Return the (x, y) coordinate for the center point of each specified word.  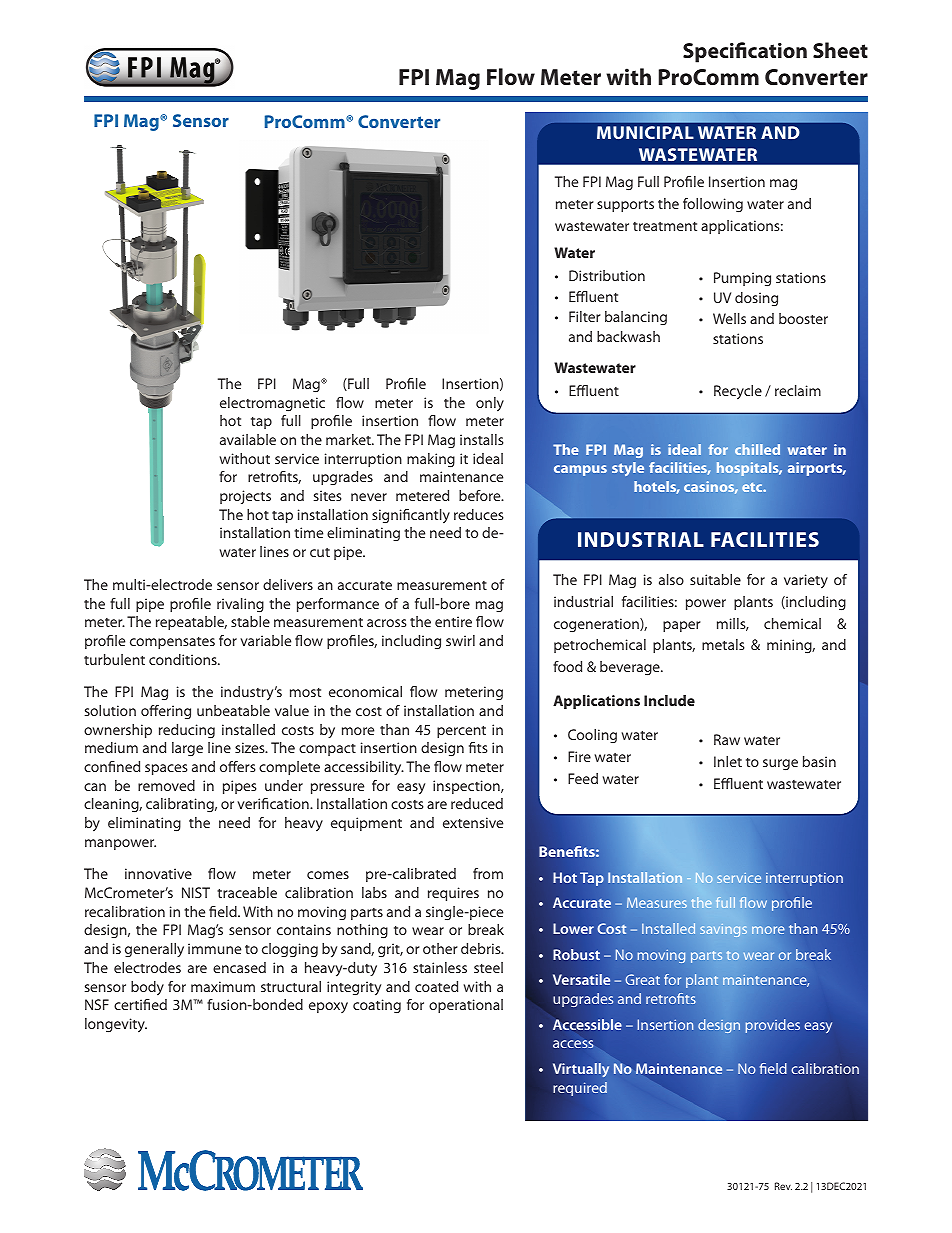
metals (723, 644)
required (580, 1089)
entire (453, 621)
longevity (116, 1025)
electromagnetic (272, 404)
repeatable (191, 623)
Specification (745, 52)
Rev (783, 1186)
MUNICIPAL (645, 132)
